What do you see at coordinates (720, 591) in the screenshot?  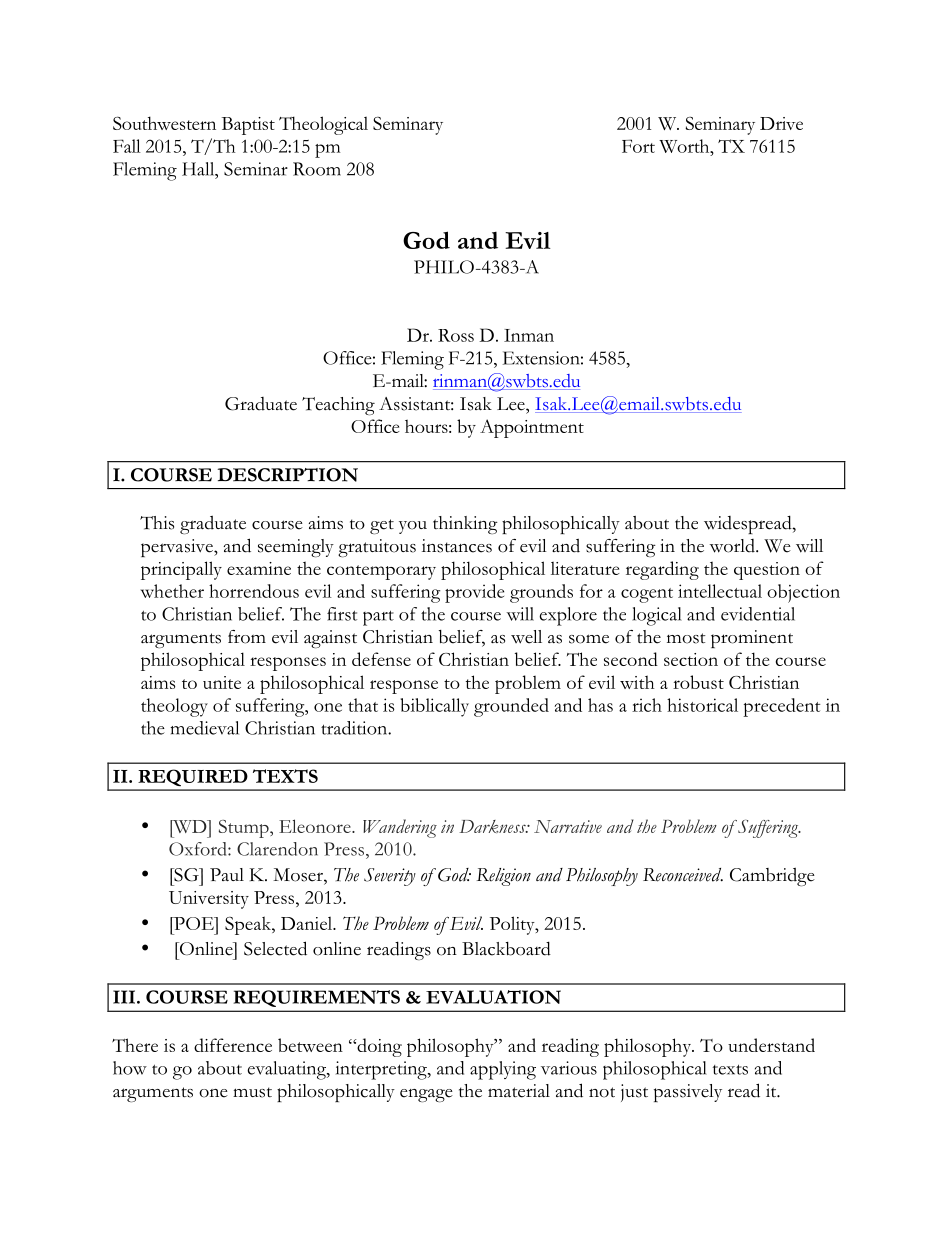 I see `intellectual` at bounding box center [720, 591].
